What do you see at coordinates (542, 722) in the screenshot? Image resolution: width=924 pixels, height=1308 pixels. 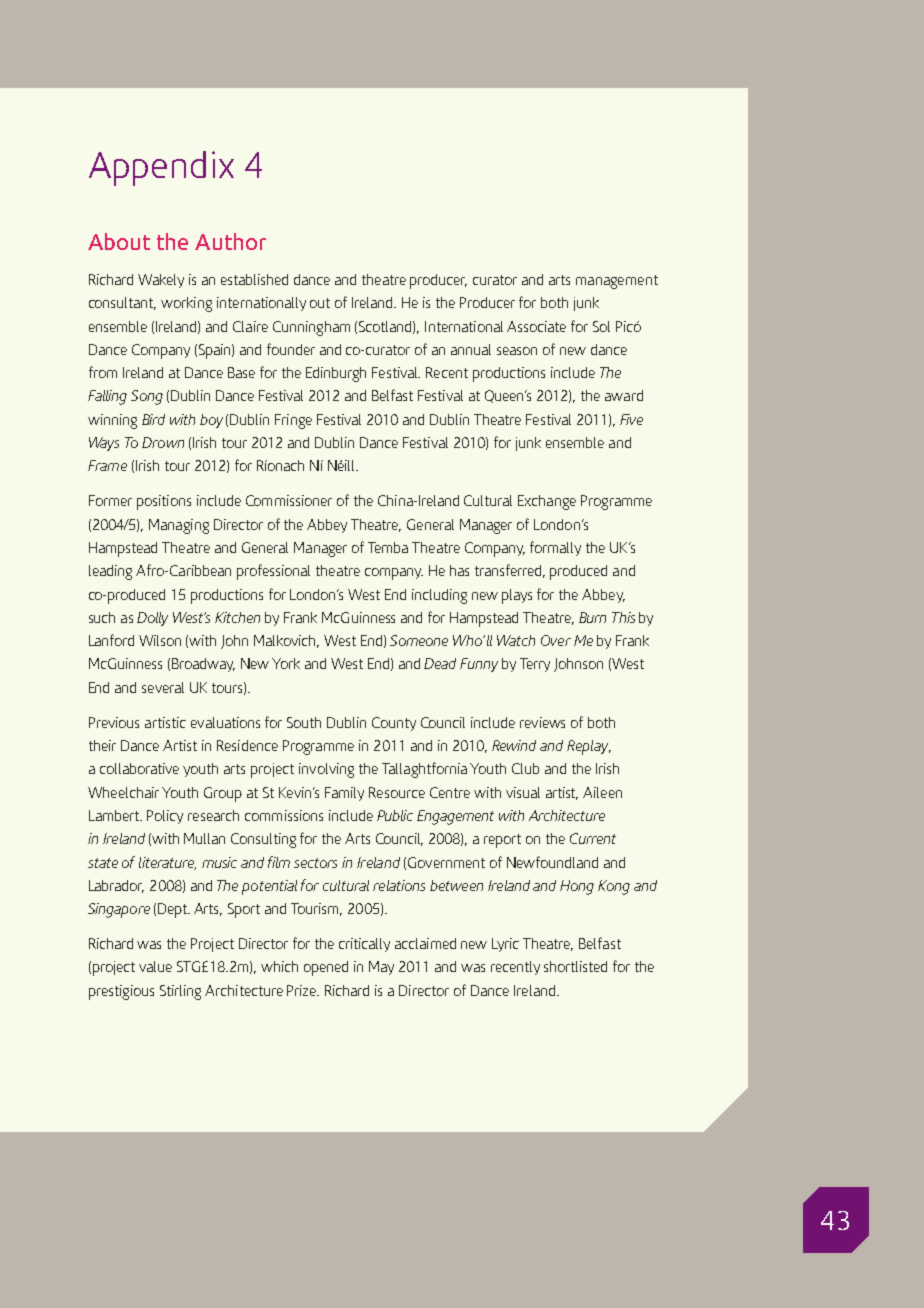 I see `reviews` at bounding box center [542, 722].
